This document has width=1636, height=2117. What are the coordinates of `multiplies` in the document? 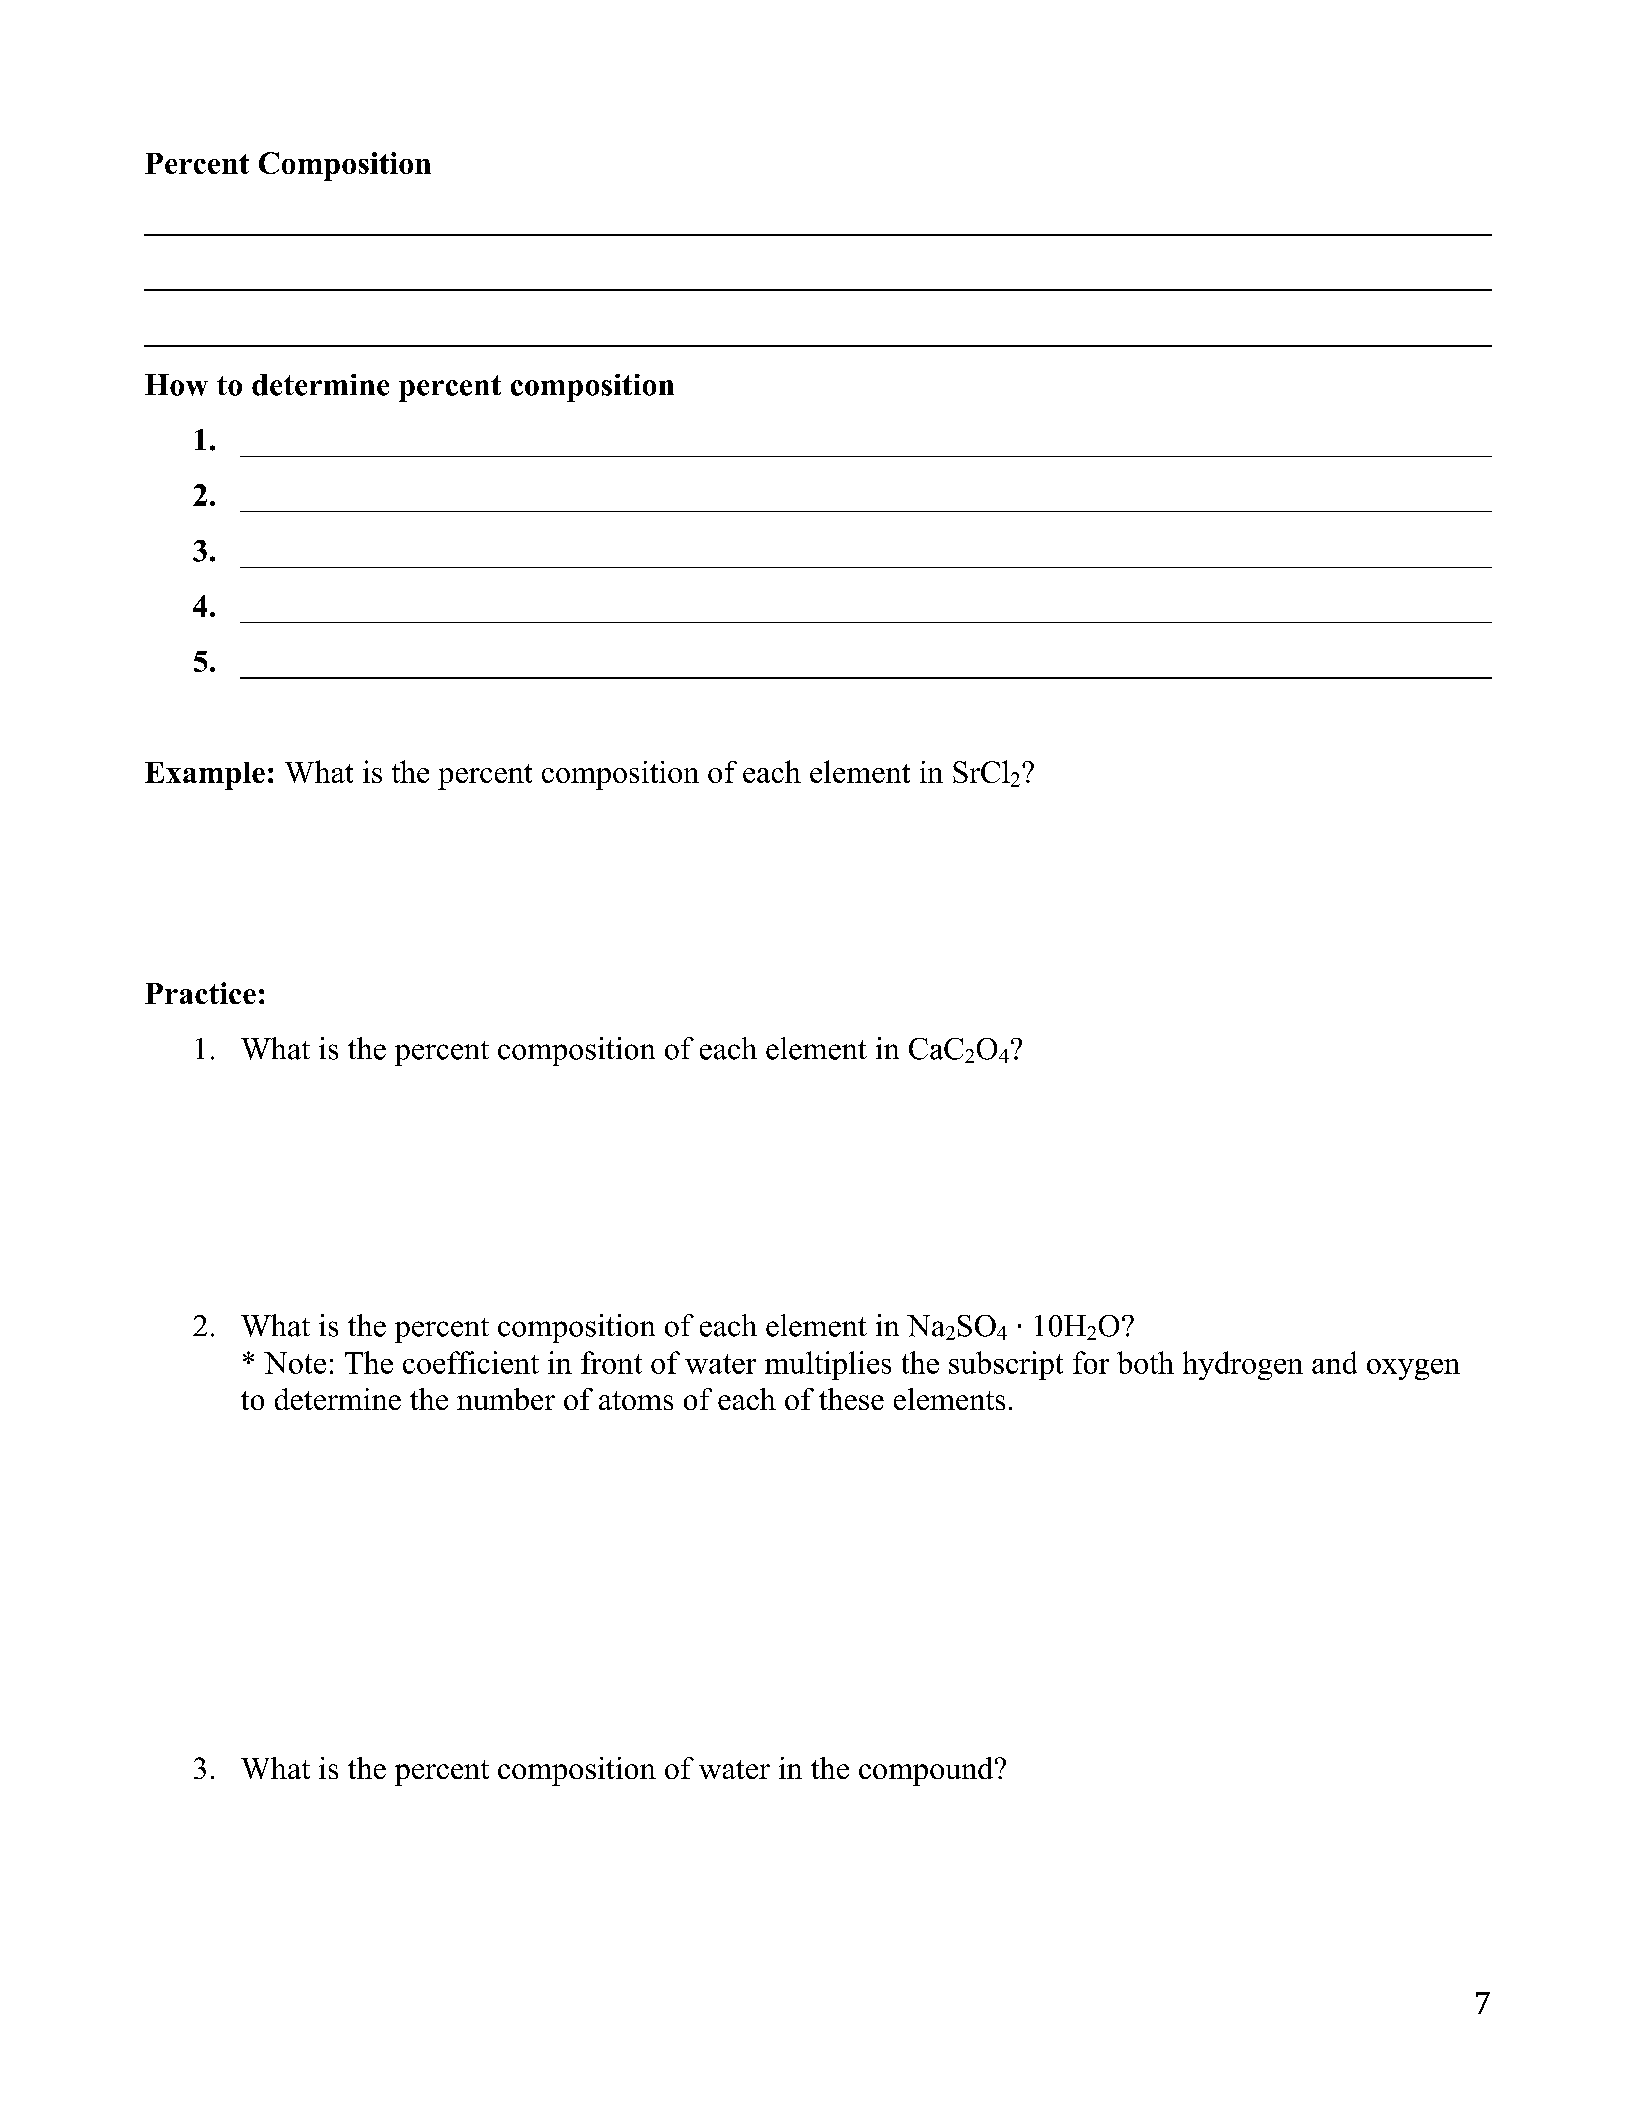 It's located at (828, 1365).
